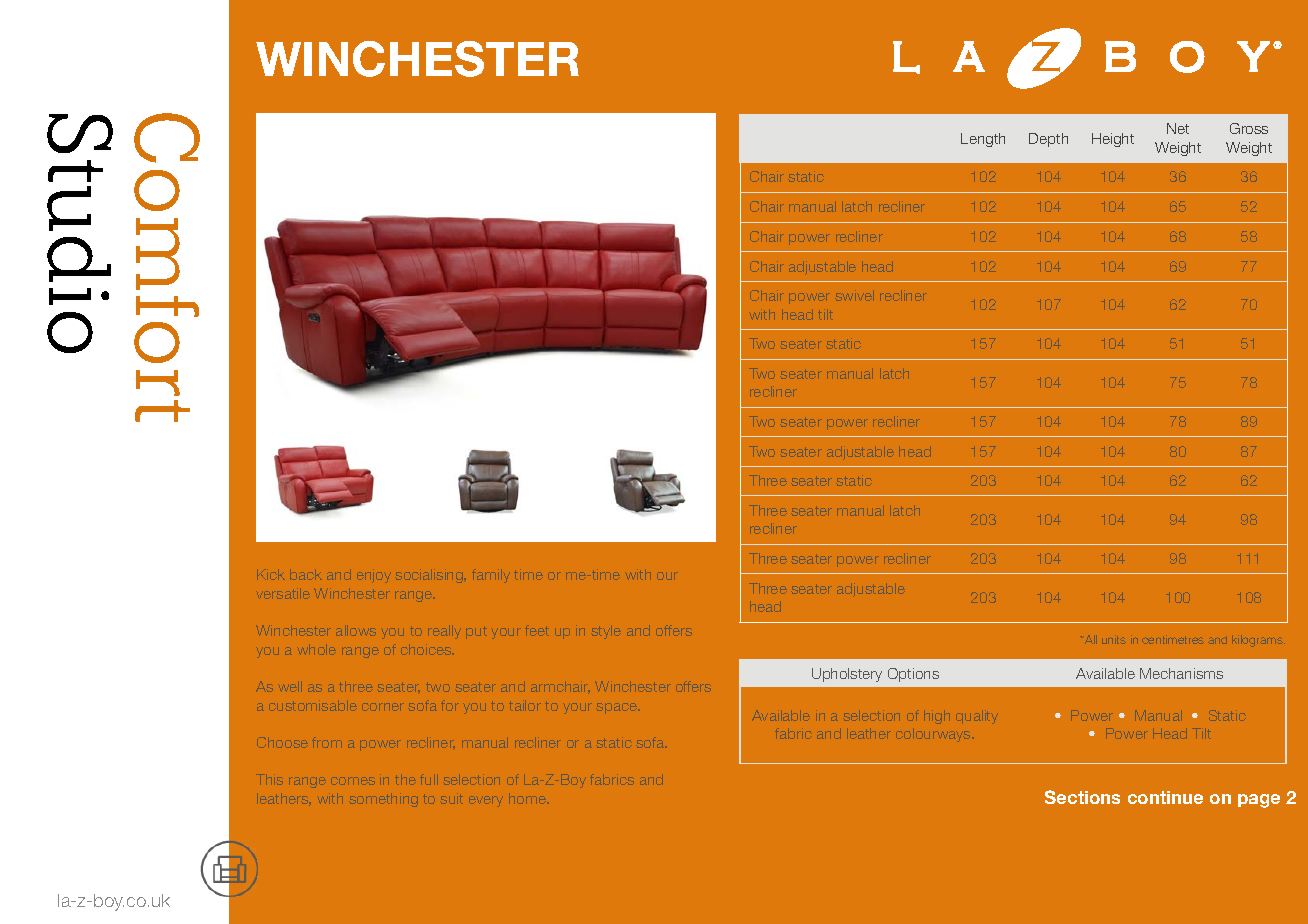 The image size is (1308, 924). Describe the element at coordinates (1048, 140) in the document. I see `Depth` at that location.
